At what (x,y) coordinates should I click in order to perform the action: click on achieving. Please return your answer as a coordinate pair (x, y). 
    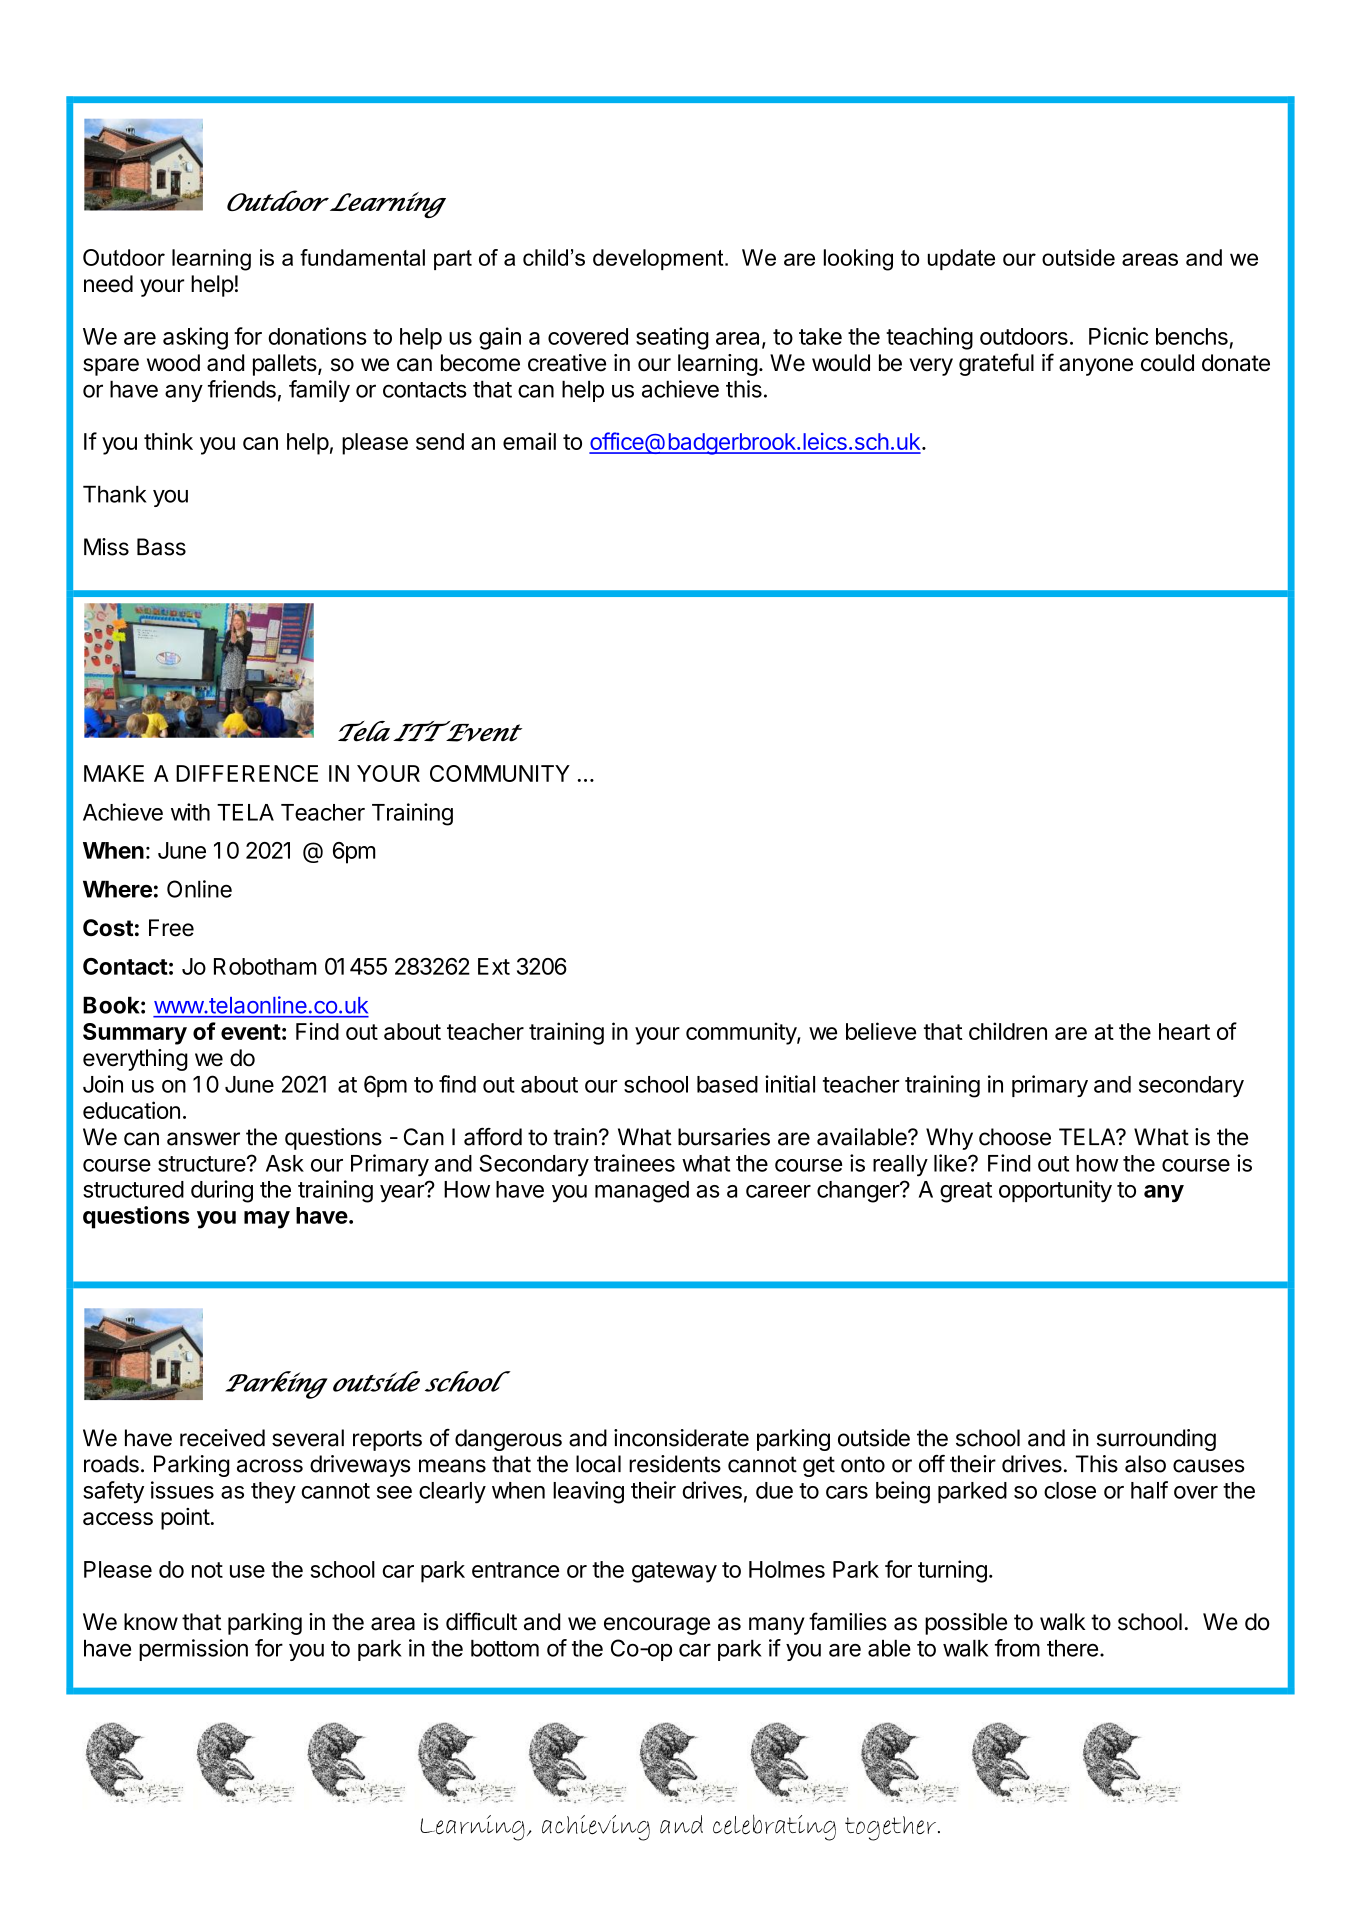
    Looking at the image, I should click on (596, 1828).
